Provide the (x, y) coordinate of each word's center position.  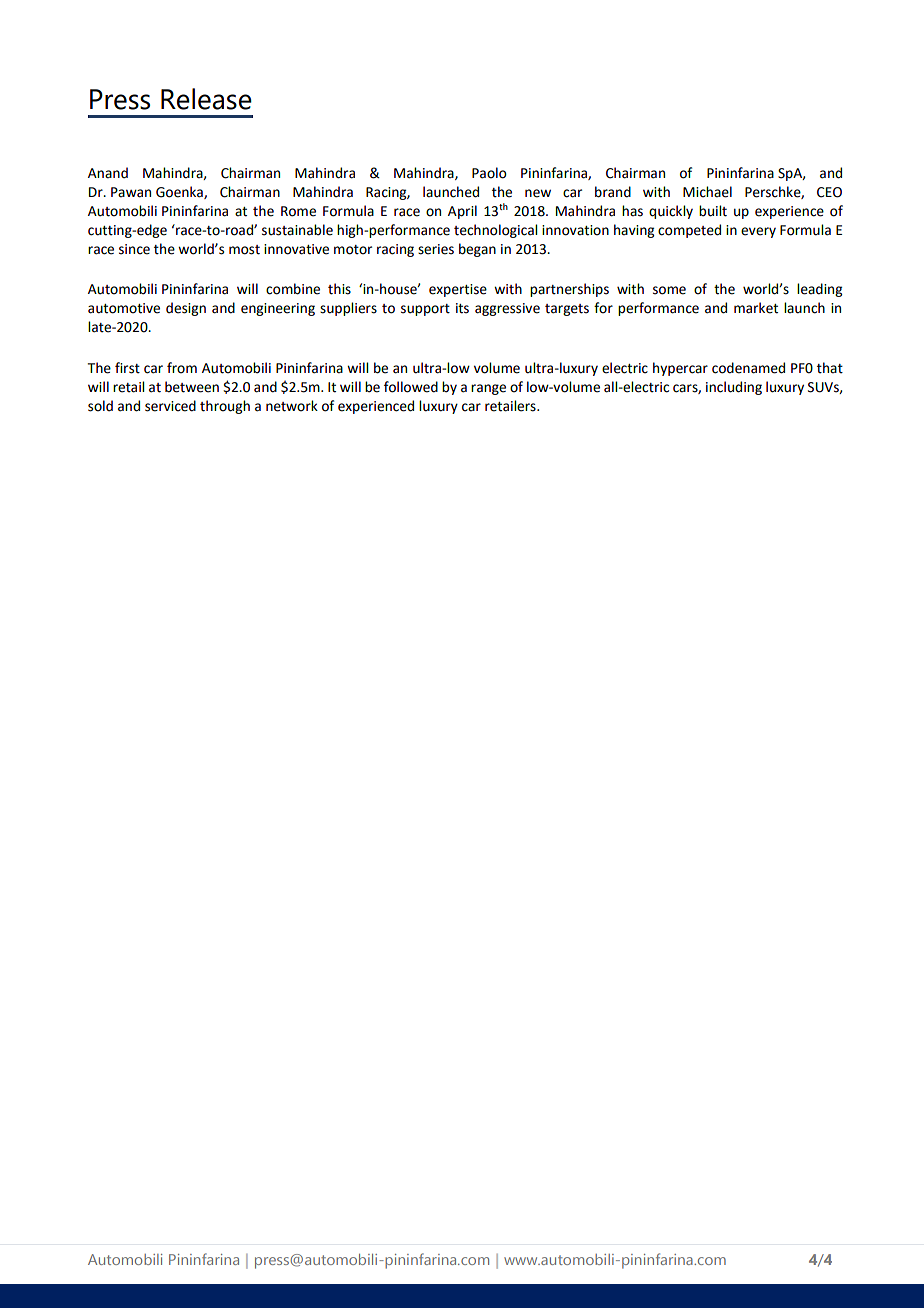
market (756, 308)
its (462, 308)
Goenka (180, 192)
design (186, 309)
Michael (707, 192)
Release (206, 99)
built (713, 211)
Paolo (489, 173)
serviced (170, 406)
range (488, 389)
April (462, 212)
